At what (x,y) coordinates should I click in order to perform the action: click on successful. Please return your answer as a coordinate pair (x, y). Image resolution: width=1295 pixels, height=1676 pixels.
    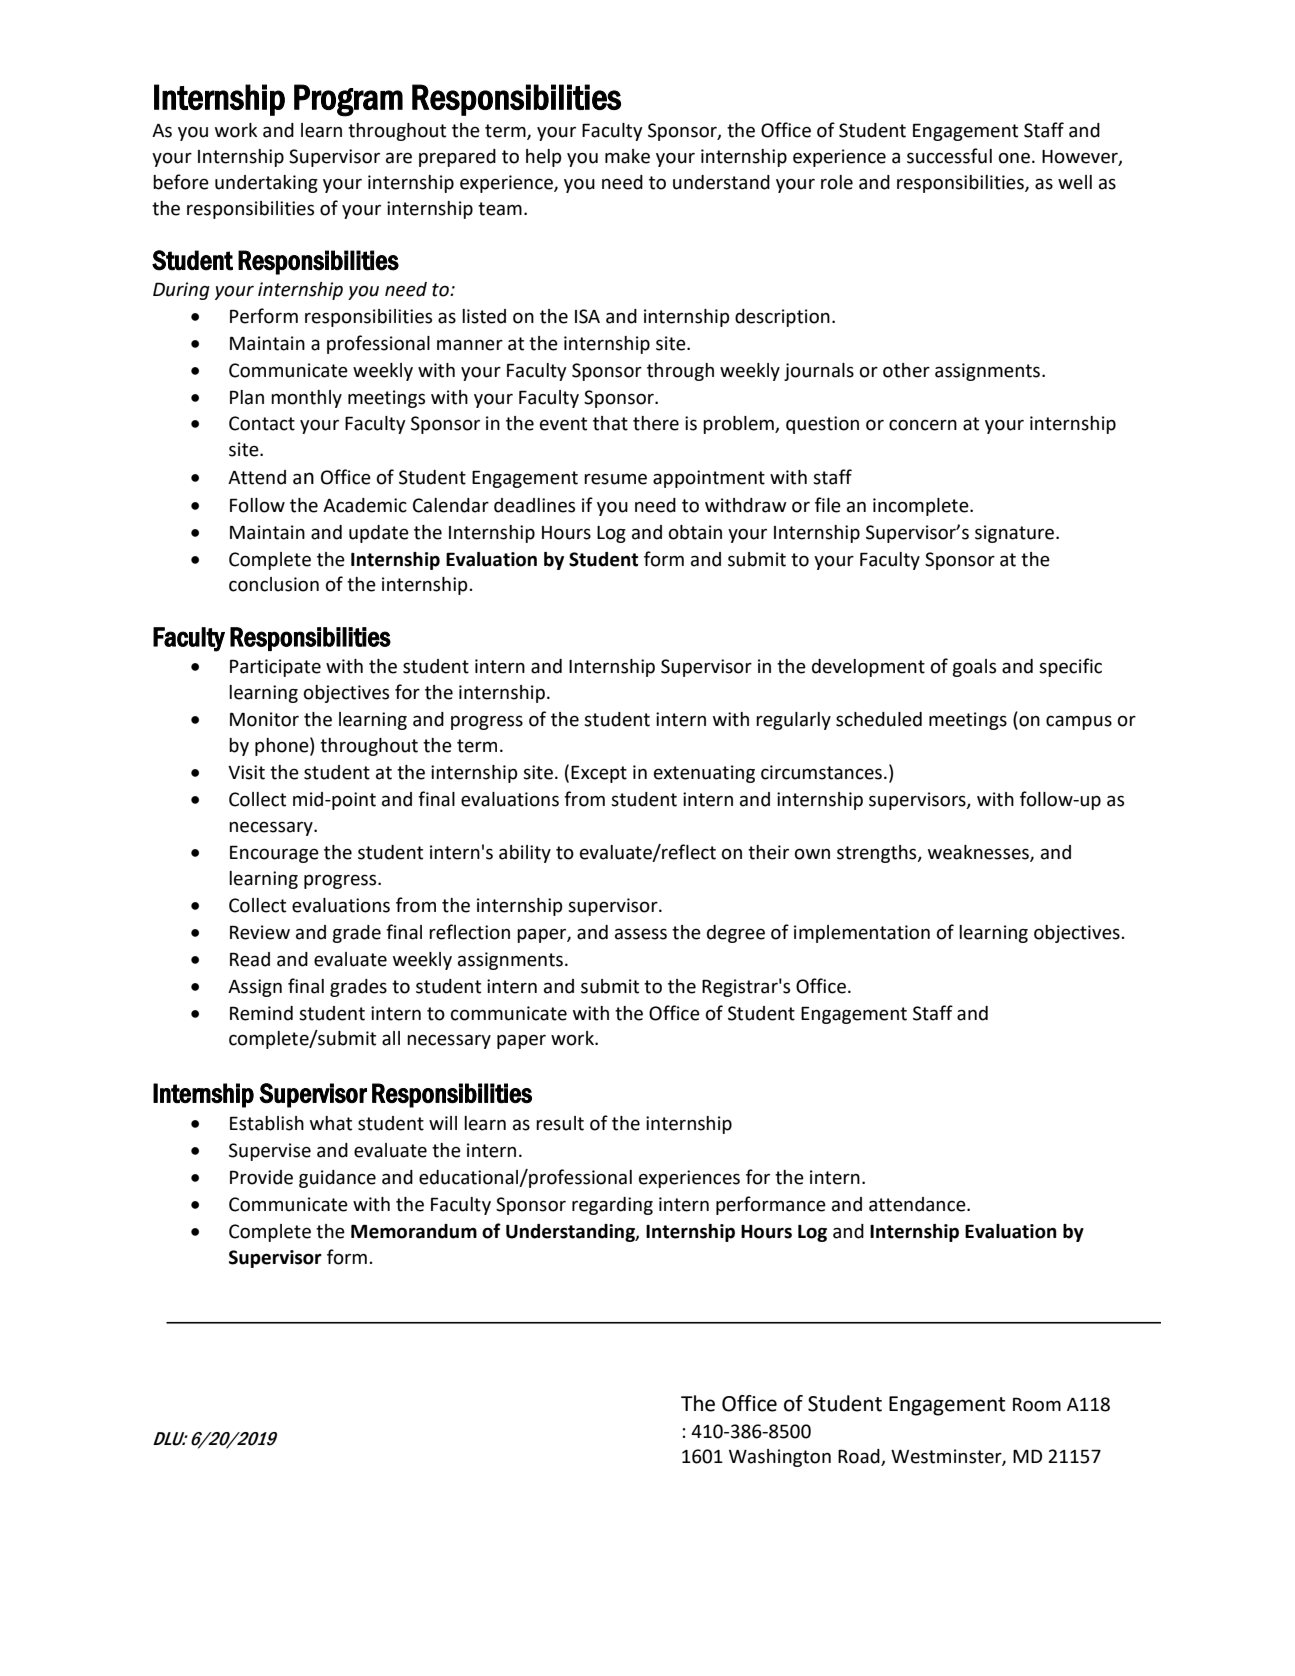
    Looking at the image, I should click on (949, 156).
